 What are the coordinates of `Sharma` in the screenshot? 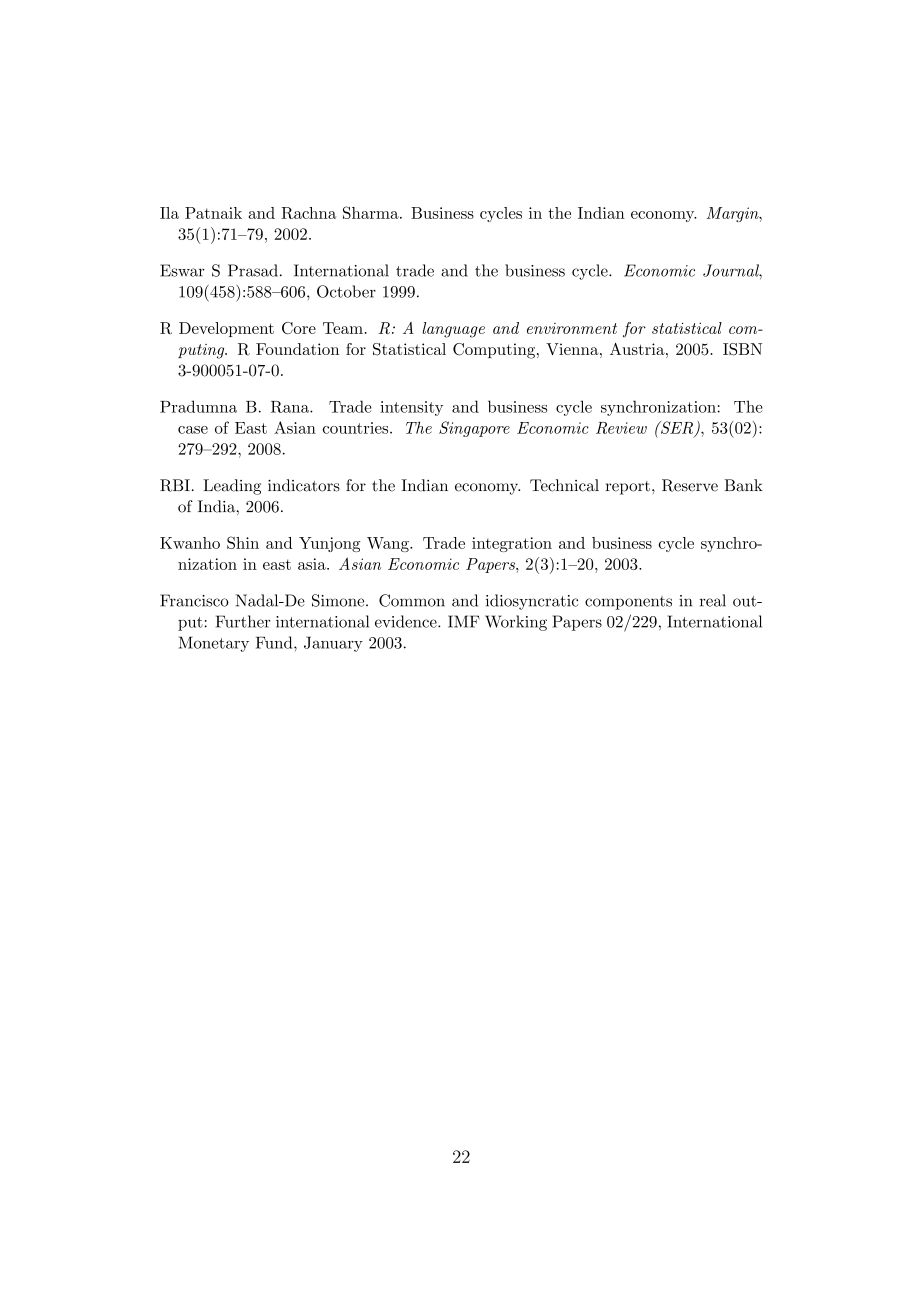 It's located at (372, 212).
